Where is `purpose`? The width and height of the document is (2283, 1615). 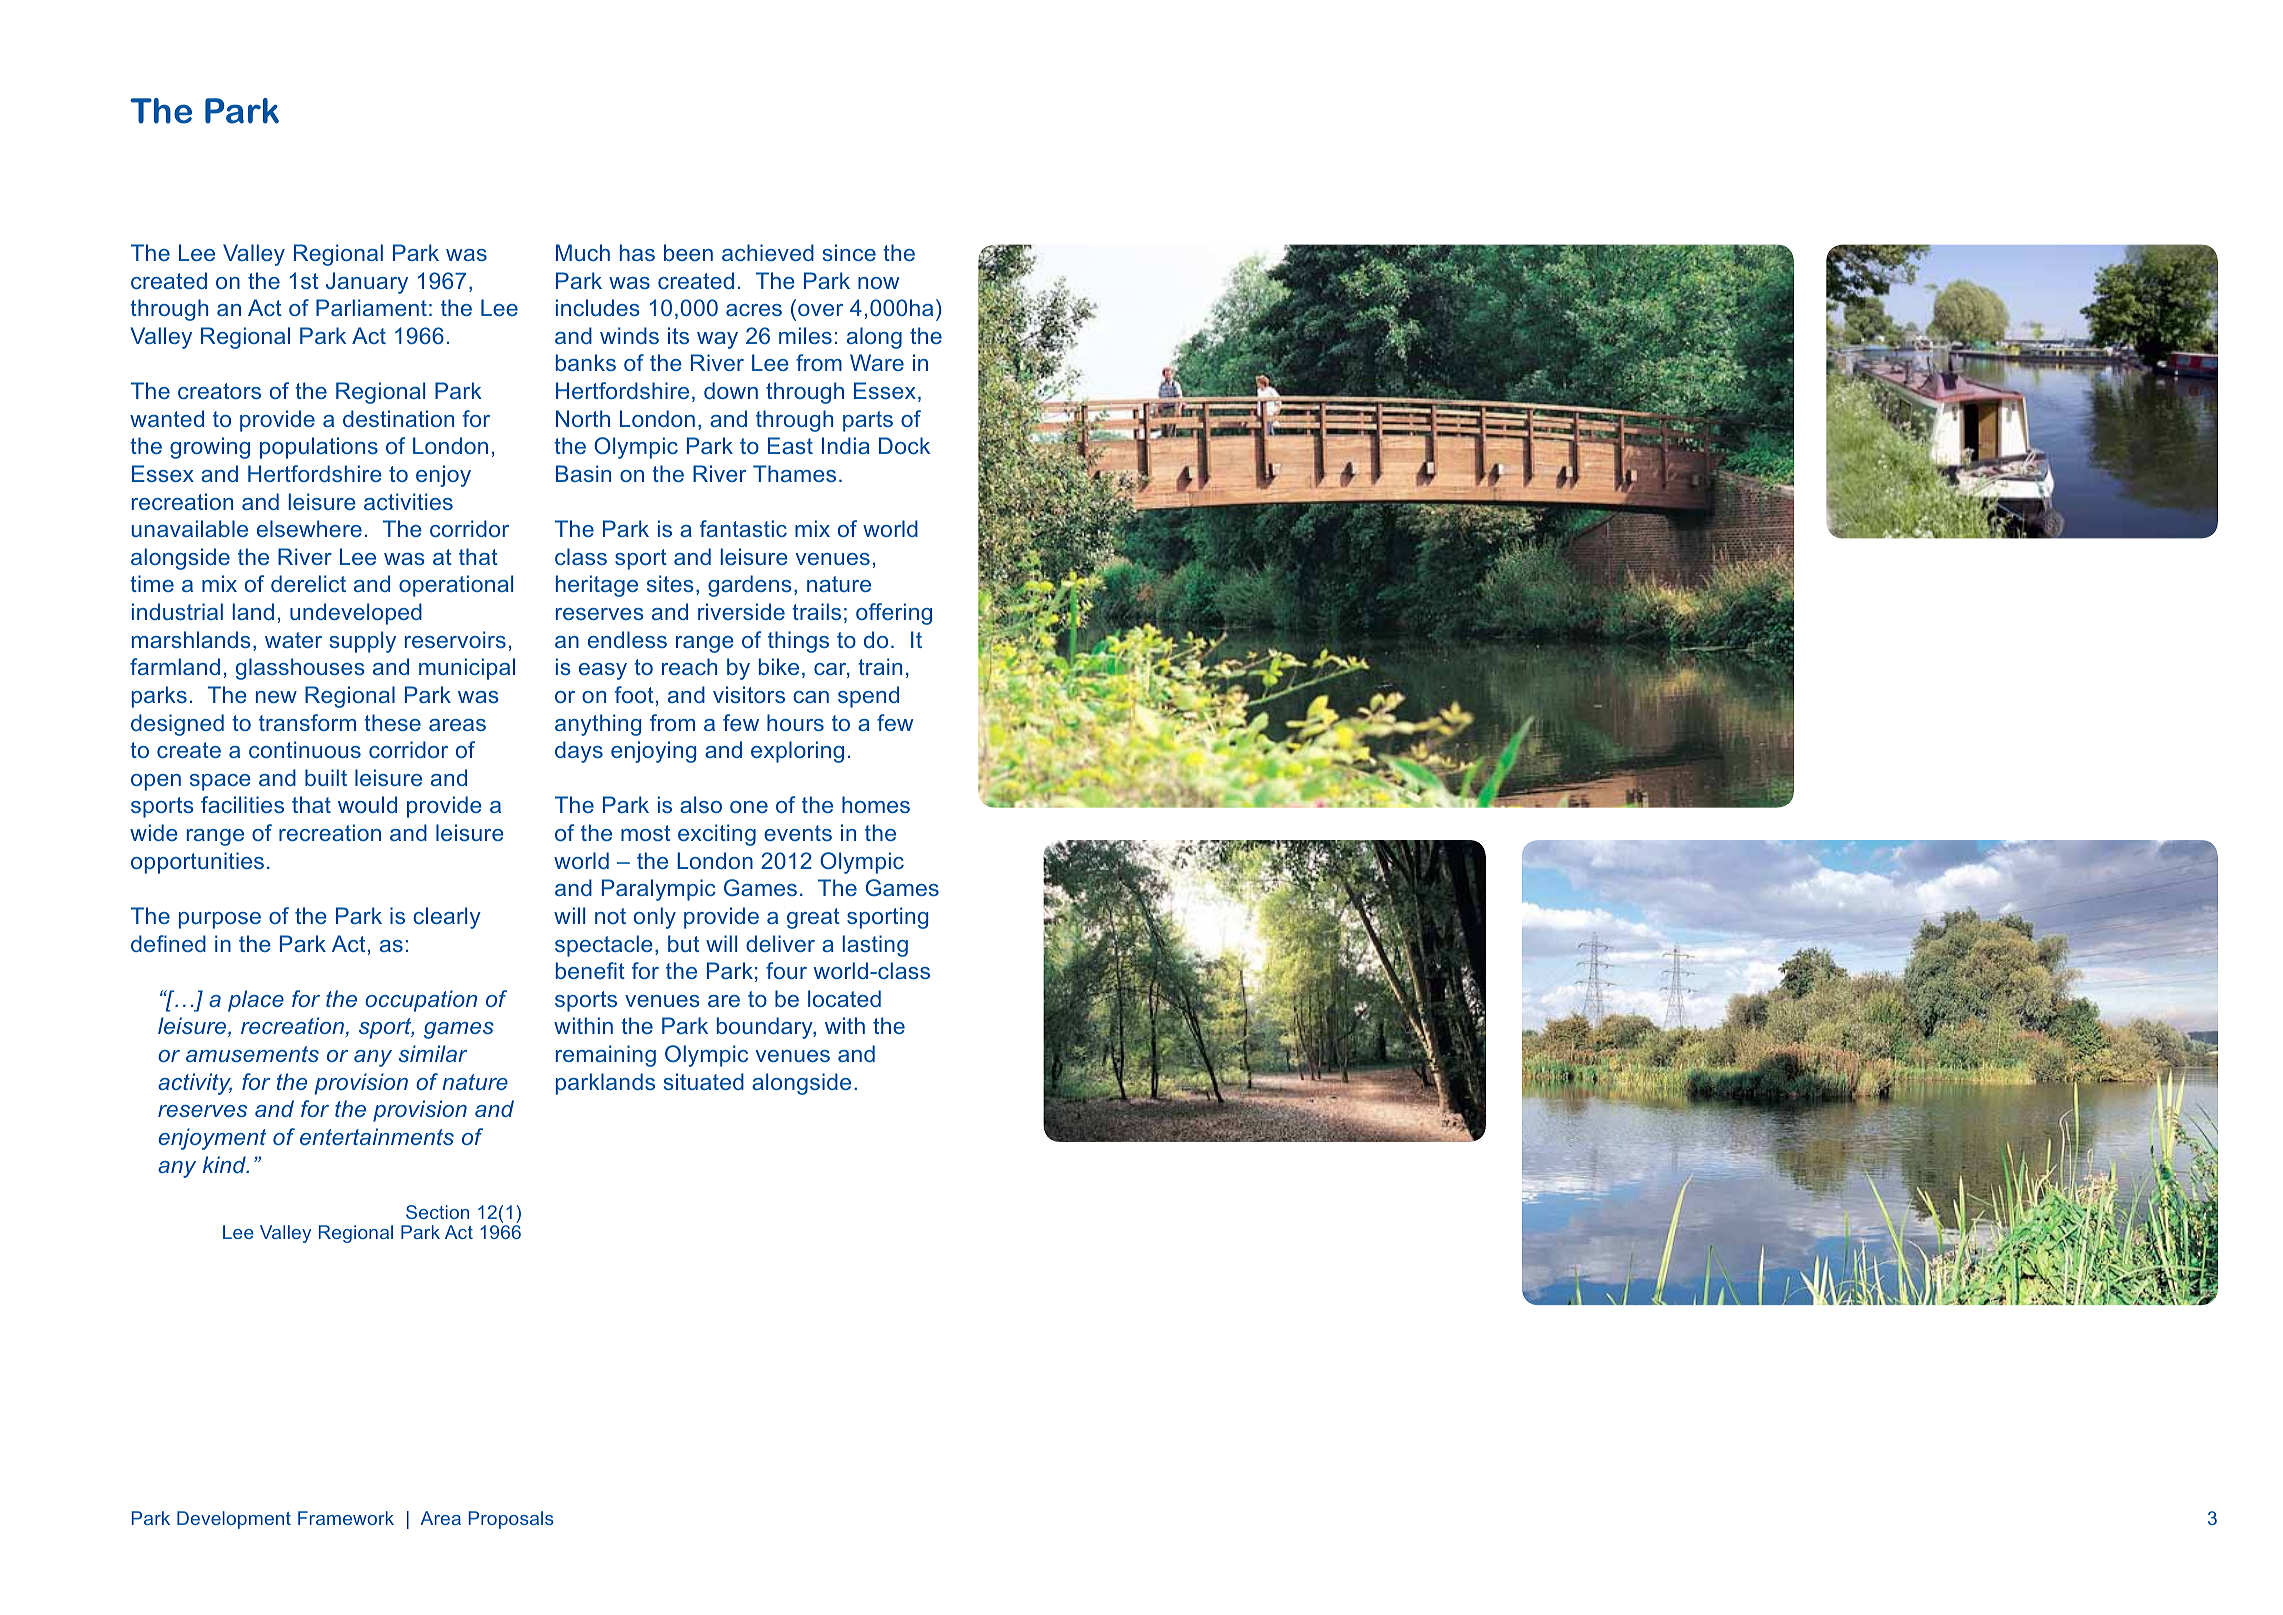 purpose is located at coordinates (220, 920).
